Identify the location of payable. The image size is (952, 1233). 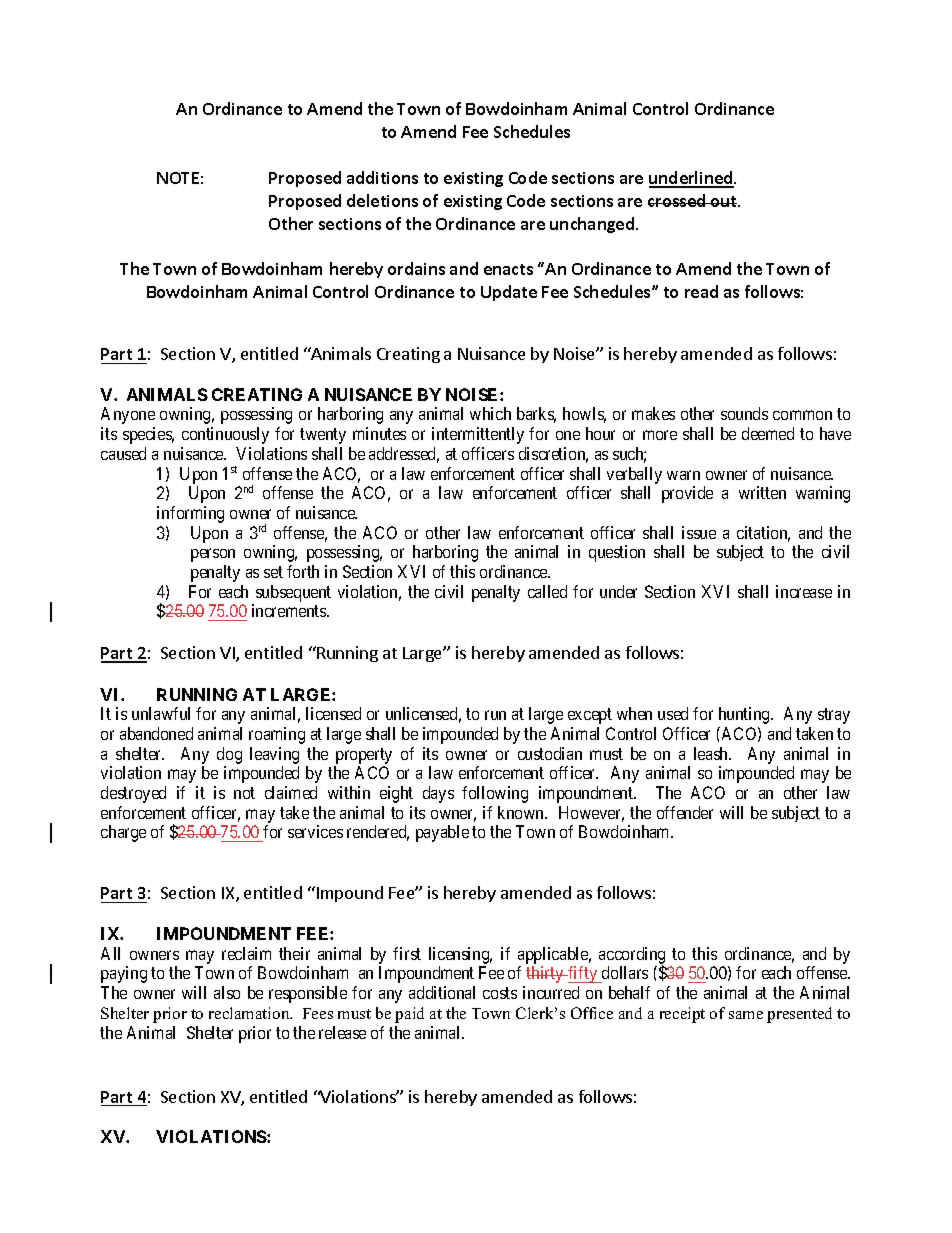
(442, 833).
